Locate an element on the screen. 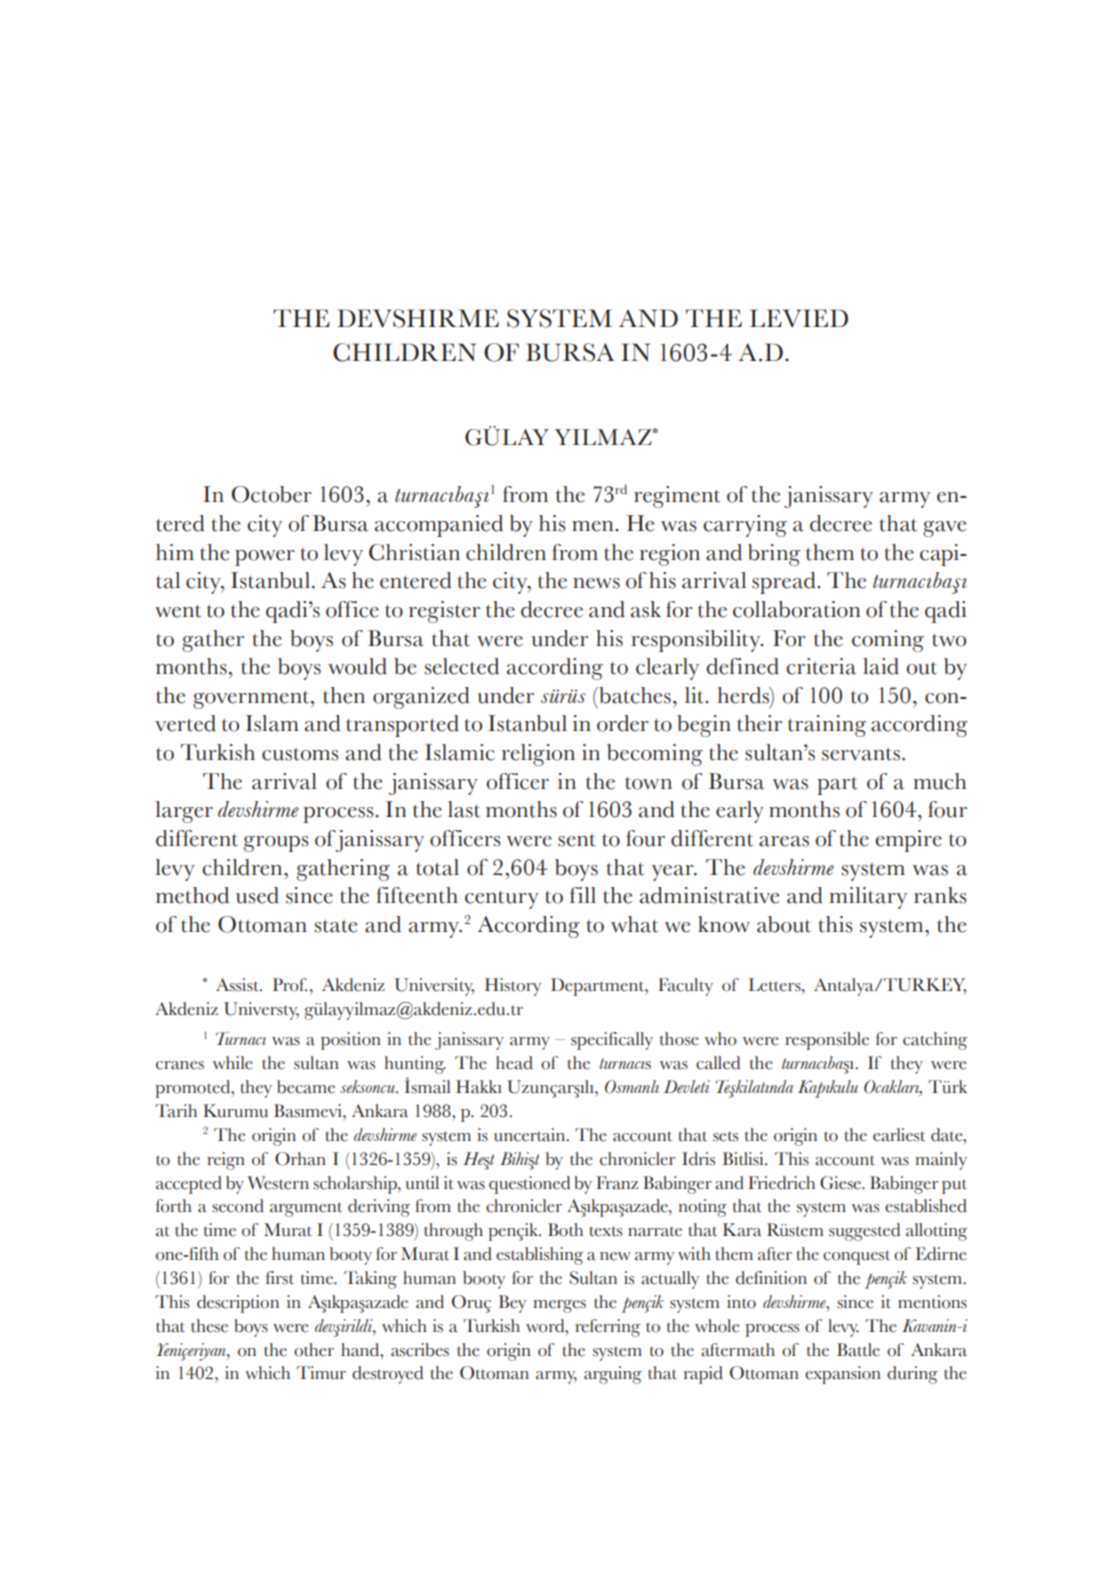  batches is located at coordinates (634, 695).
